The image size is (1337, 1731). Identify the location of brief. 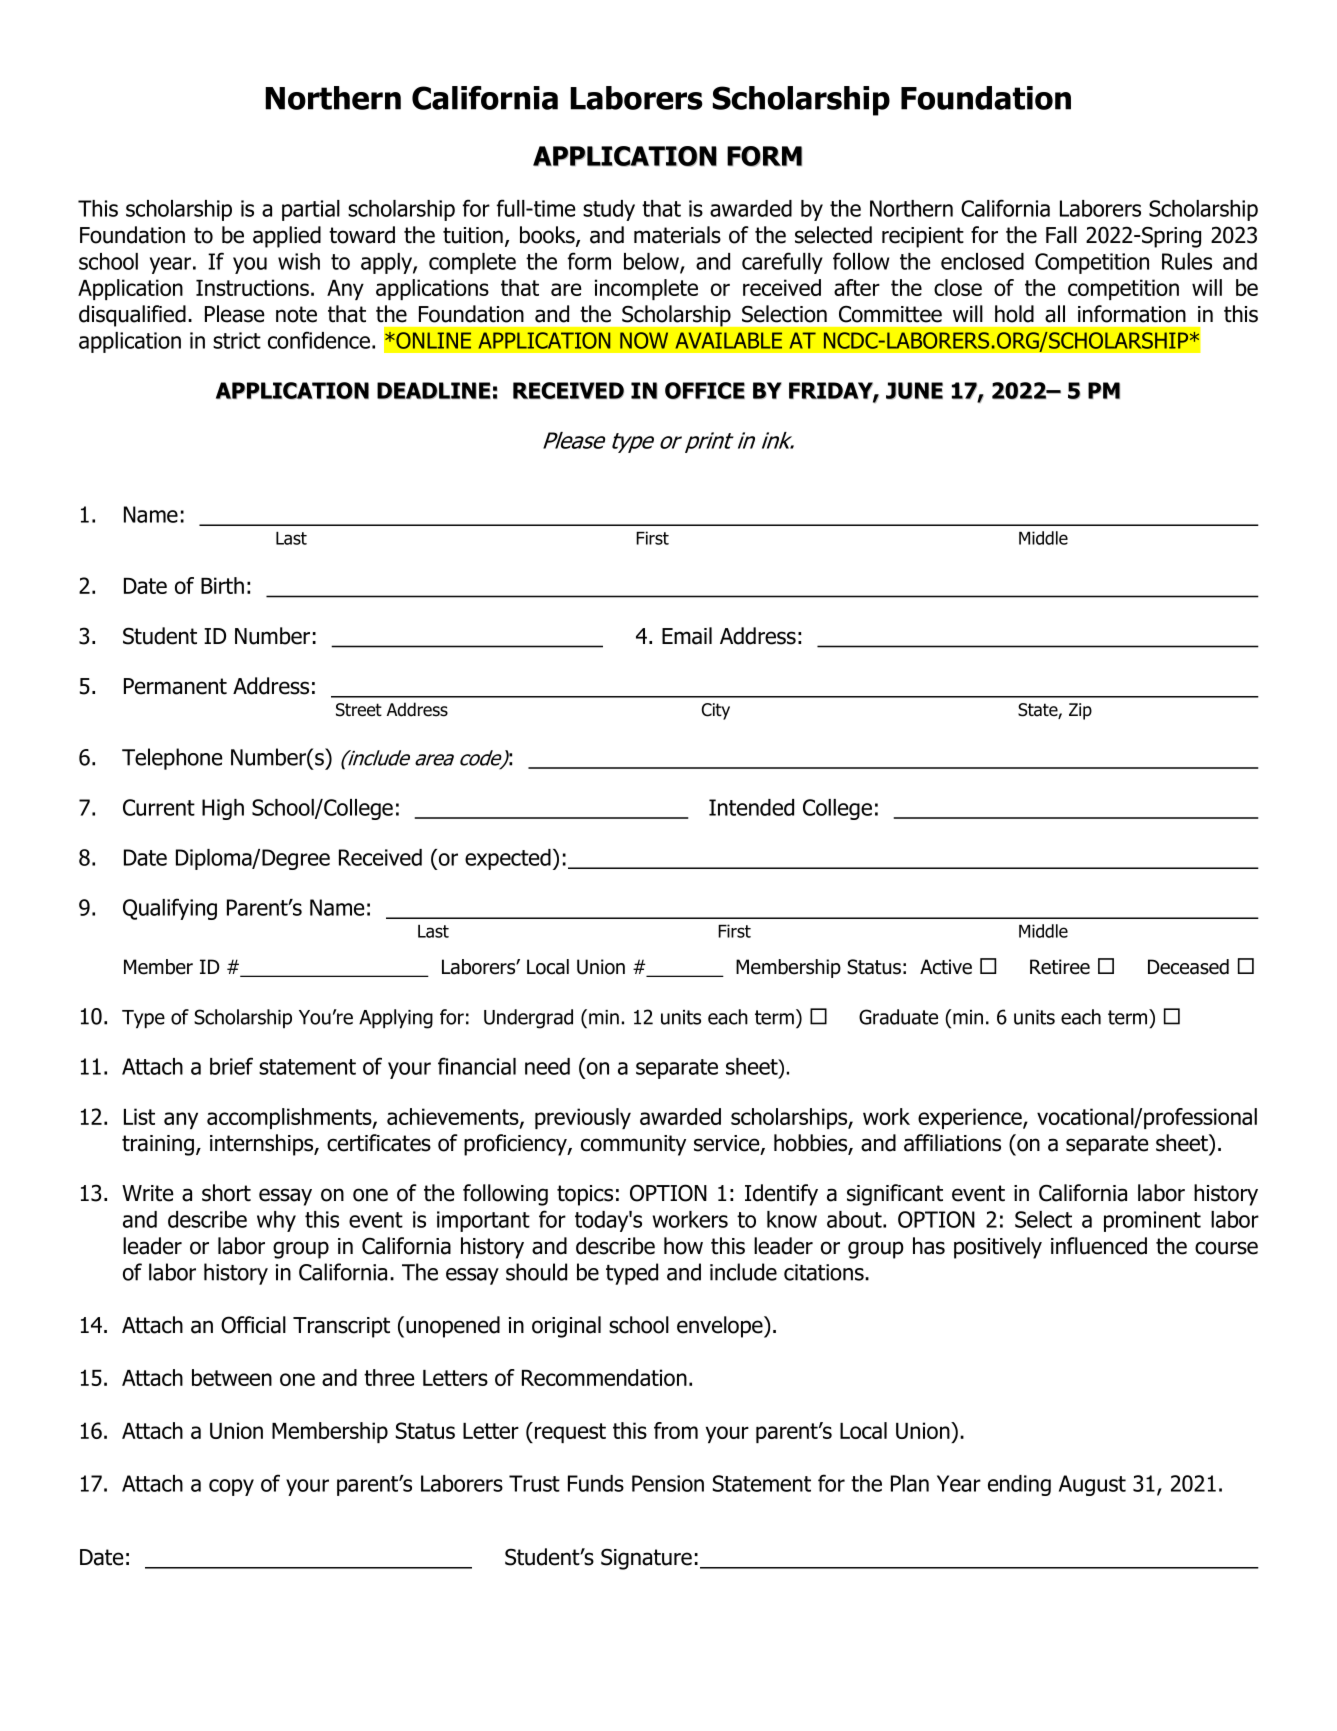
(231, 1066).
